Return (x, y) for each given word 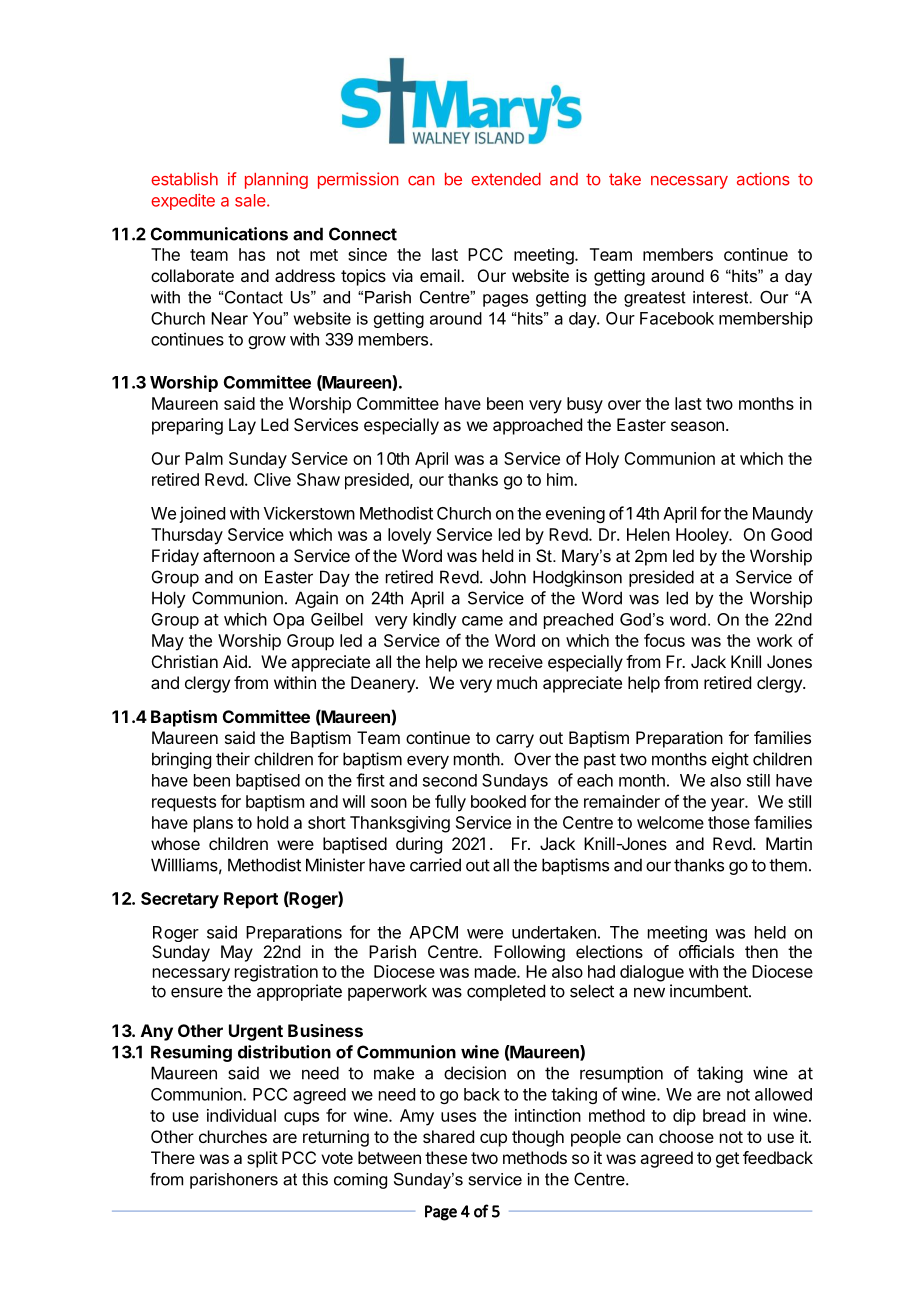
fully (450, 803)
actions (763, 179)
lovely (410, 536)
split (262, 1159)
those (729, 822)
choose (686, 1136)
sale (250, 200)
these (446, 1157)
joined (202, 514)
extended (506, 179)
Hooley (703, 536)
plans (213, 824)
